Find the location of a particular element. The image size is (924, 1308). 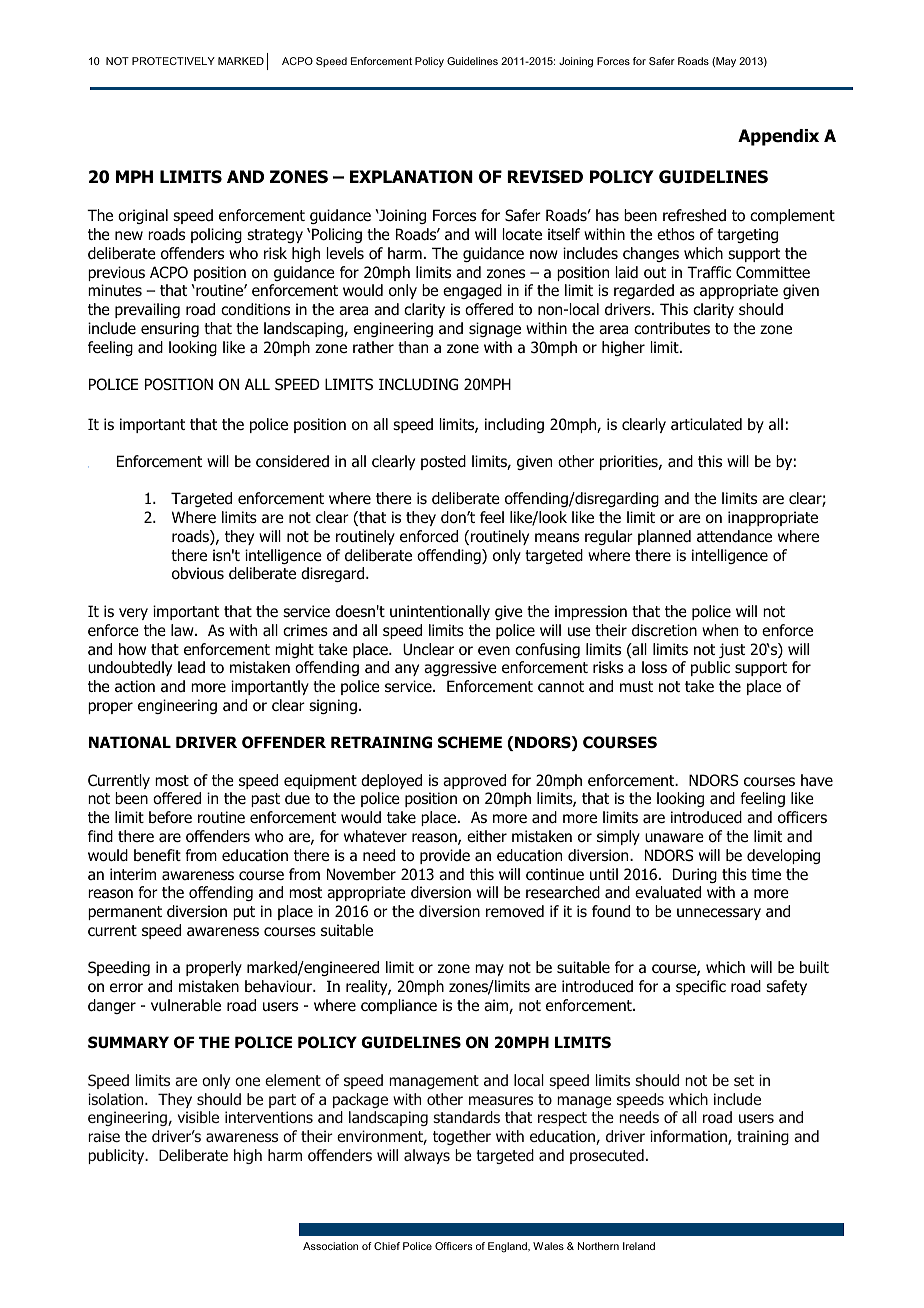

time is located at coordinates (766, 874).
